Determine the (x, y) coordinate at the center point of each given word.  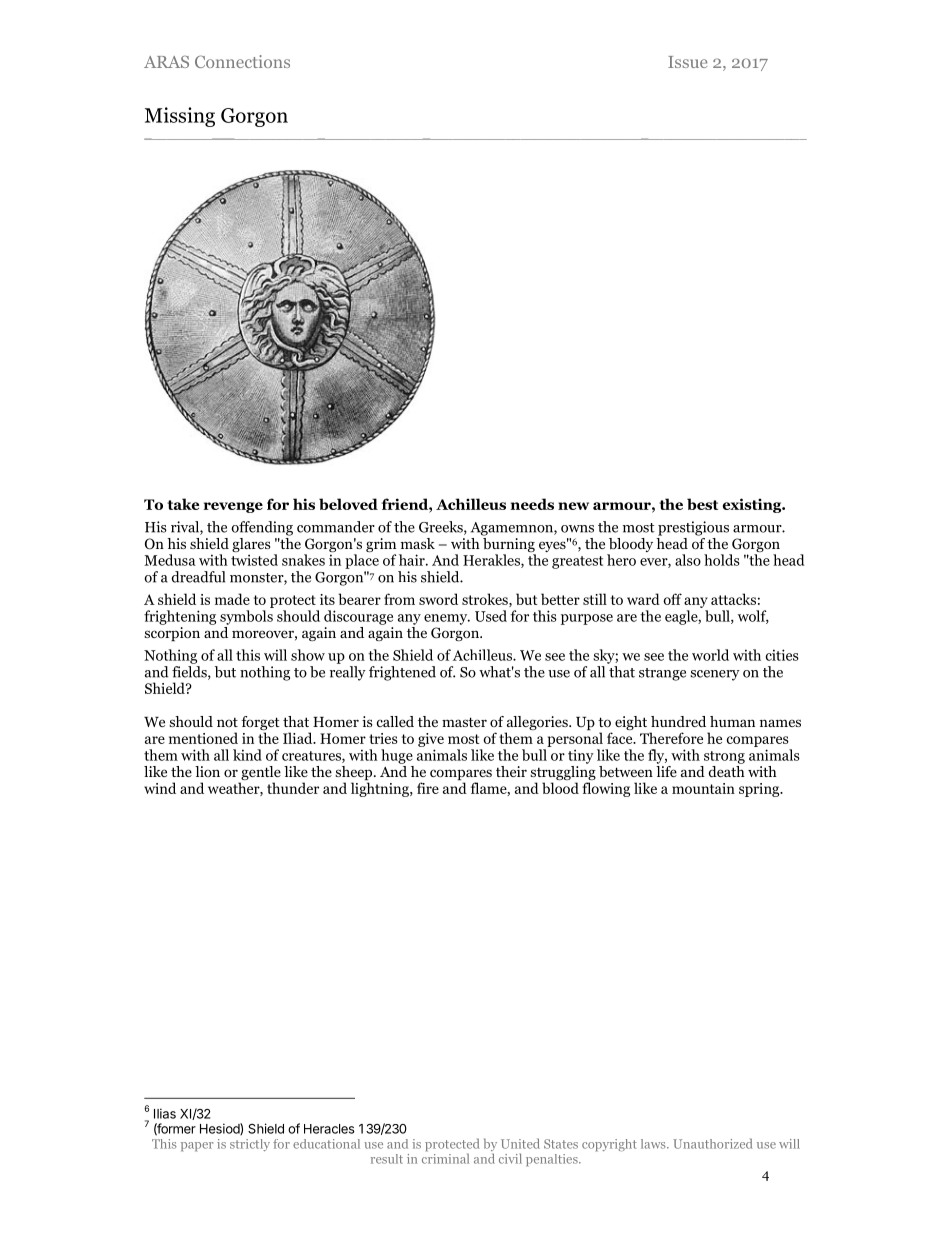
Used (491, 616)
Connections (242, 61)
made (232, 599)
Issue (687, 62)
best (702, 504)
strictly (250, 1145)
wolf (753, 617)
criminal (445, 1158)
